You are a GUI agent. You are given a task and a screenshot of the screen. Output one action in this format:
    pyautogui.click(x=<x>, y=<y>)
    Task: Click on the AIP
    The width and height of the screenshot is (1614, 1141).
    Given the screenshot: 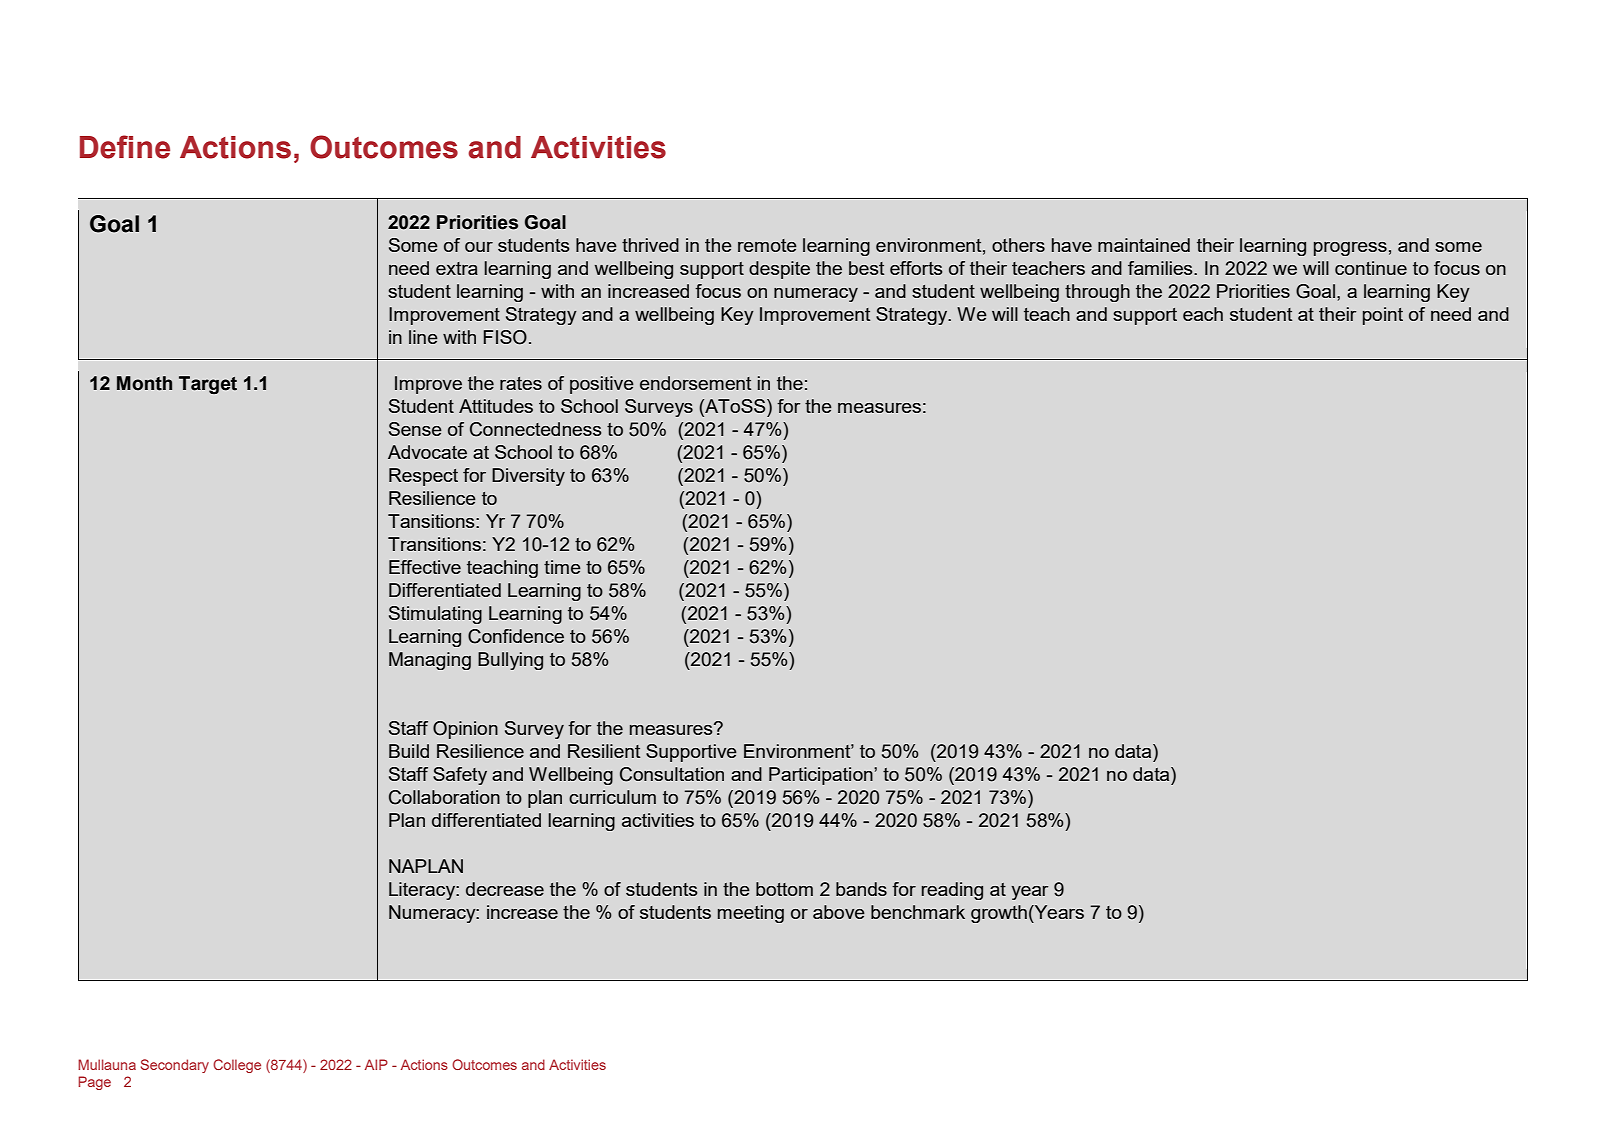 What is the action you would take?
    pyautogui.click(x=376, y=1064)
